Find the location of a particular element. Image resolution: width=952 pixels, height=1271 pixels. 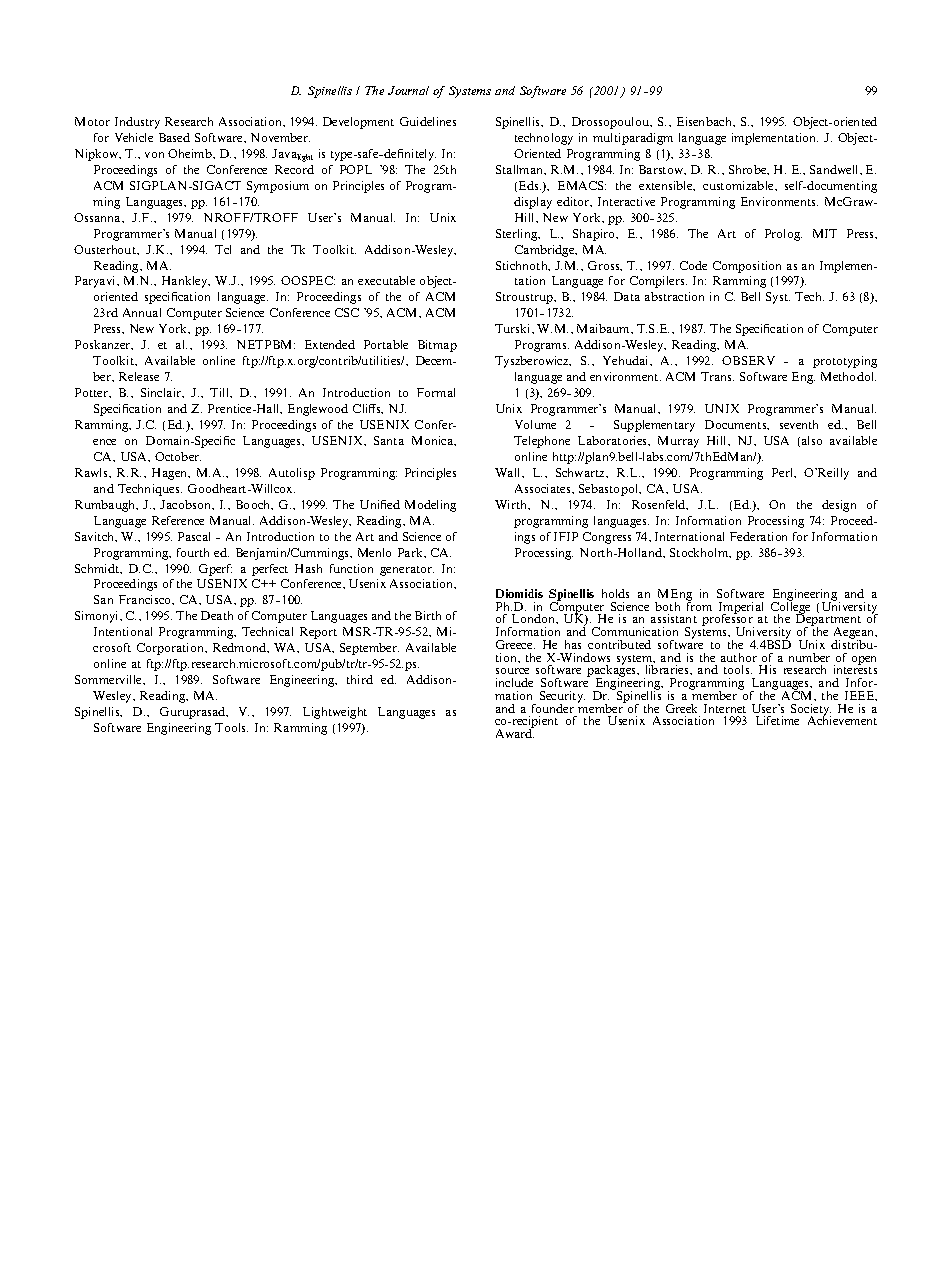

Barstow is located at coordinates (662, 170).
